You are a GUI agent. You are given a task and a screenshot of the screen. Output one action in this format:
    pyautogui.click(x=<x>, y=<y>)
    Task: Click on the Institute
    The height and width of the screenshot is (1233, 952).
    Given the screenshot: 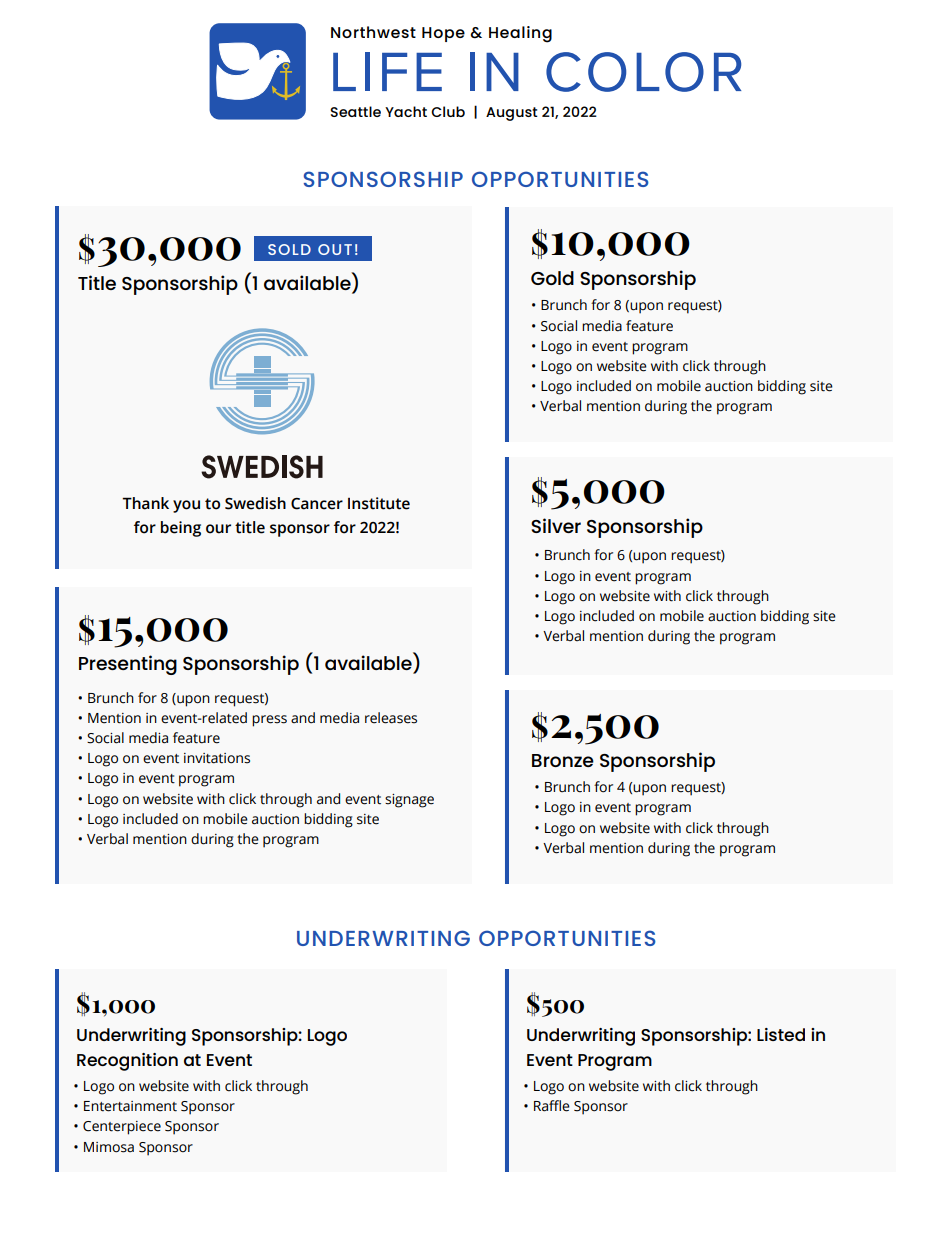 What is the action you would take?
    pyautogui.click(x=379, y=503)
